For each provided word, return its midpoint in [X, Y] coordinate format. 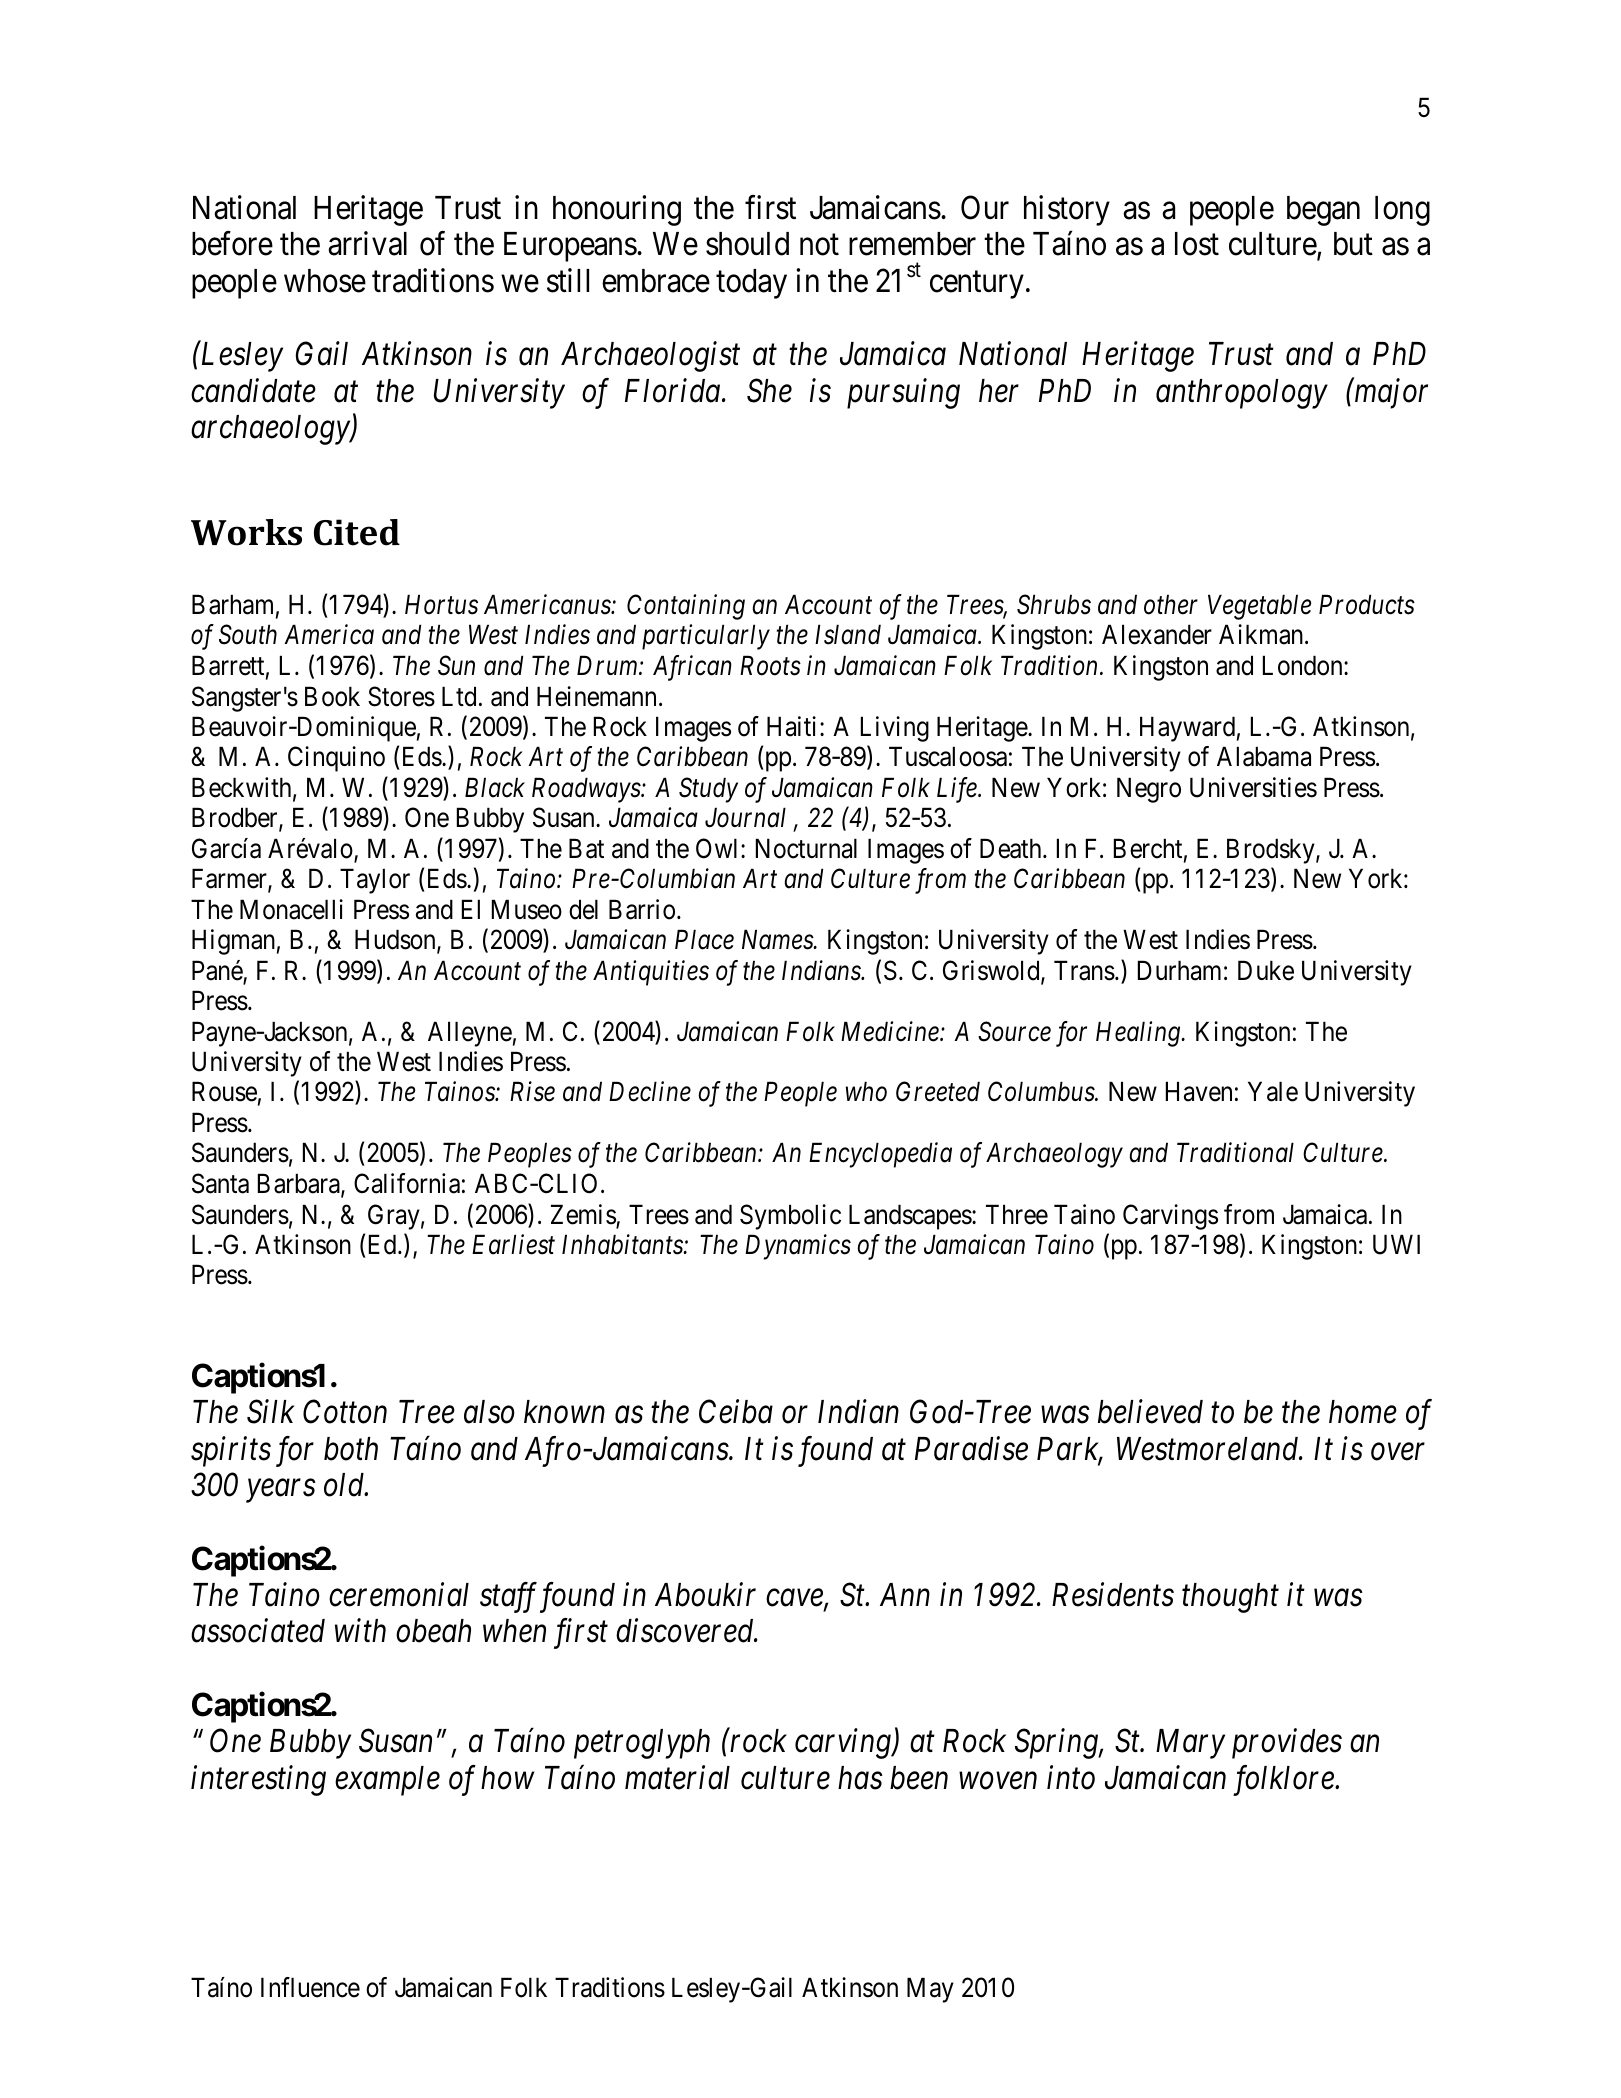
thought [1230, 1598]
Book [332, 696]
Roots [770, 666]
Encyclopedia [880, 1155]
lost [1197, 244]
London [1304, 665]
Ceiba [736, 1411]
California [407, 1183]
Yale [1273, 1091]
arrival [367, 244]
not [819, 245]
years [281, 1491]
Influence [310, 1987]
